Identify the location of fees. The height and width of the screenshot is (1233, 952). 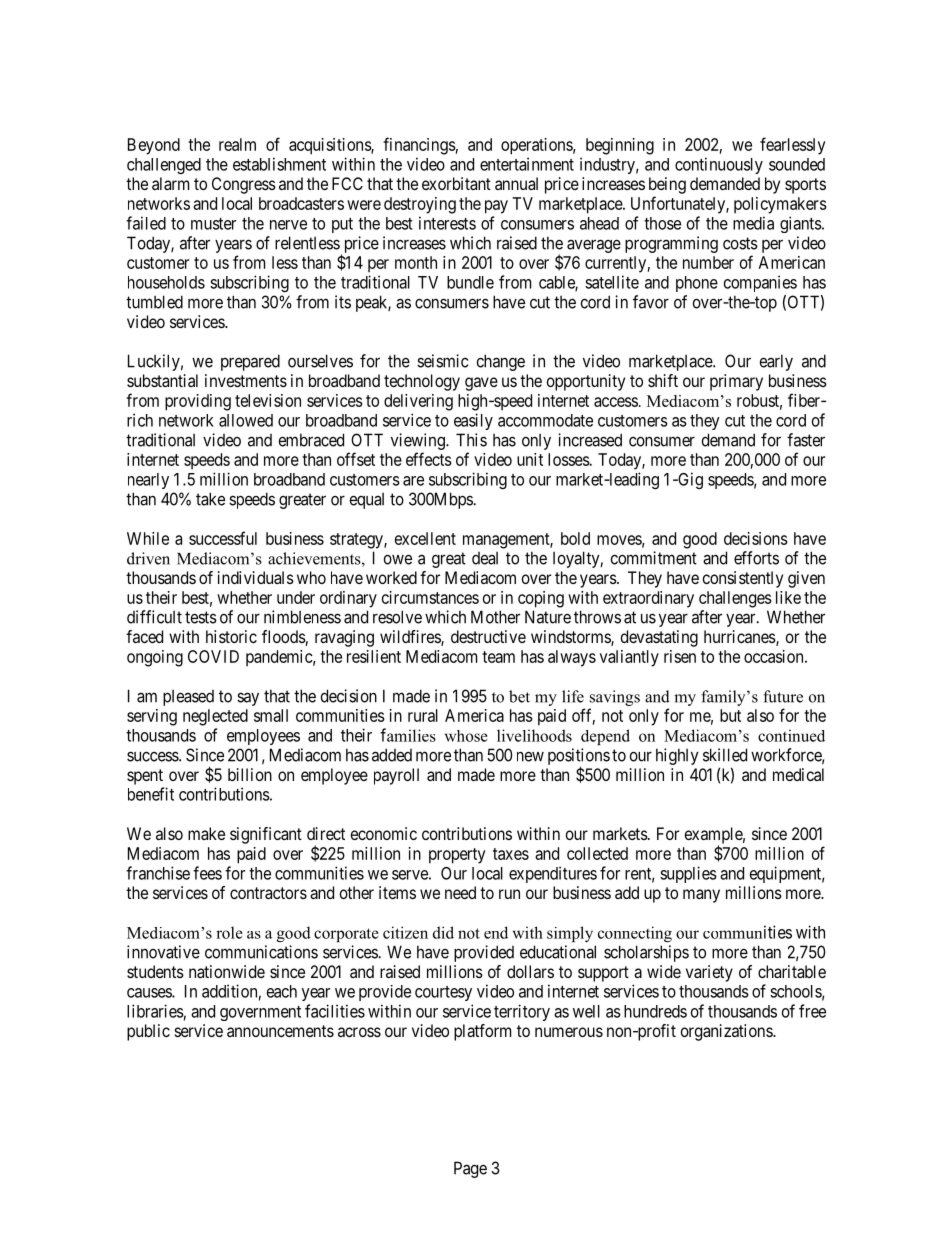
(207, 873).
